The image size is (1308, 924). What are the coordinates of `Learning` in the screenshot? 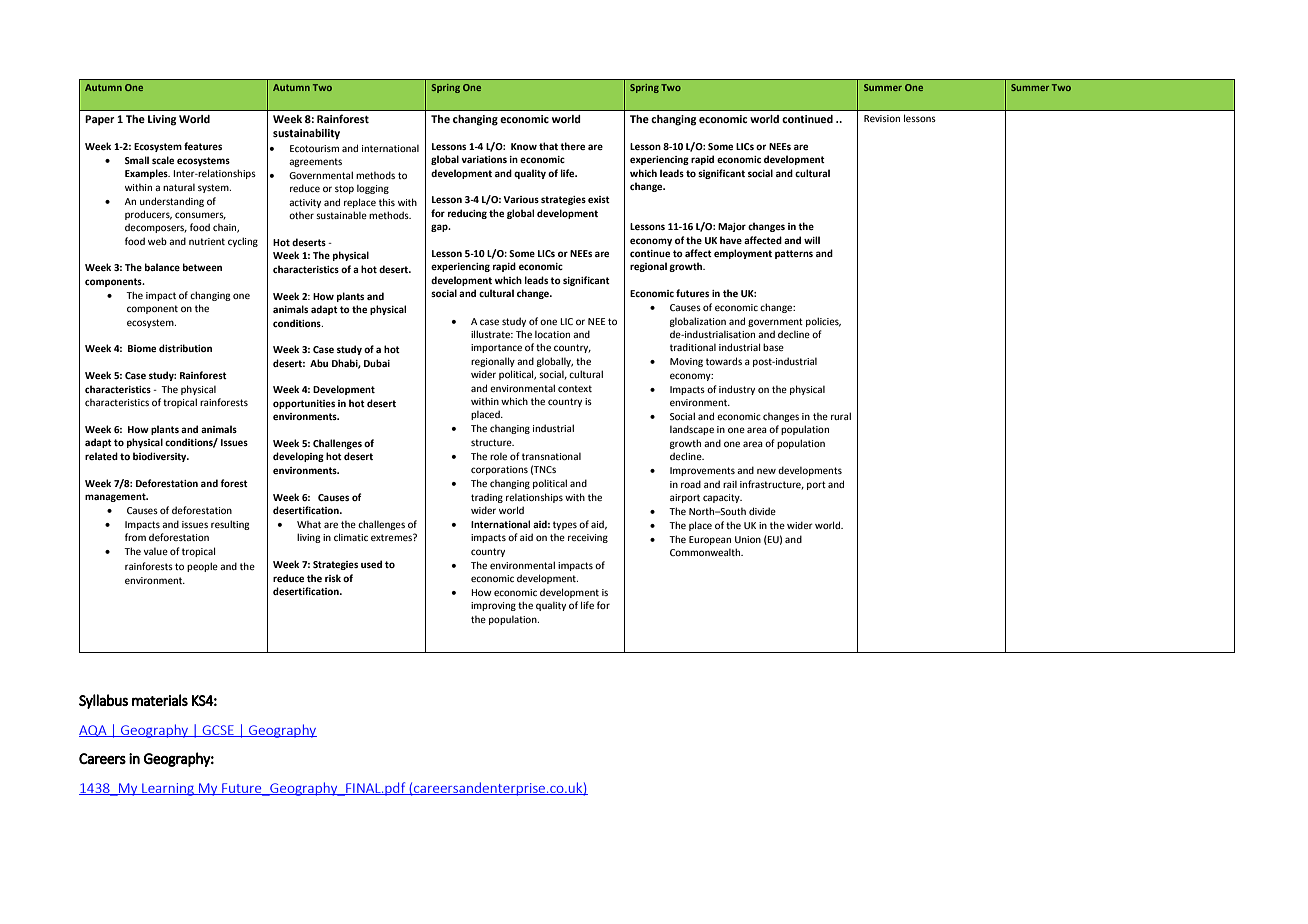 It's located at (168, 789).
